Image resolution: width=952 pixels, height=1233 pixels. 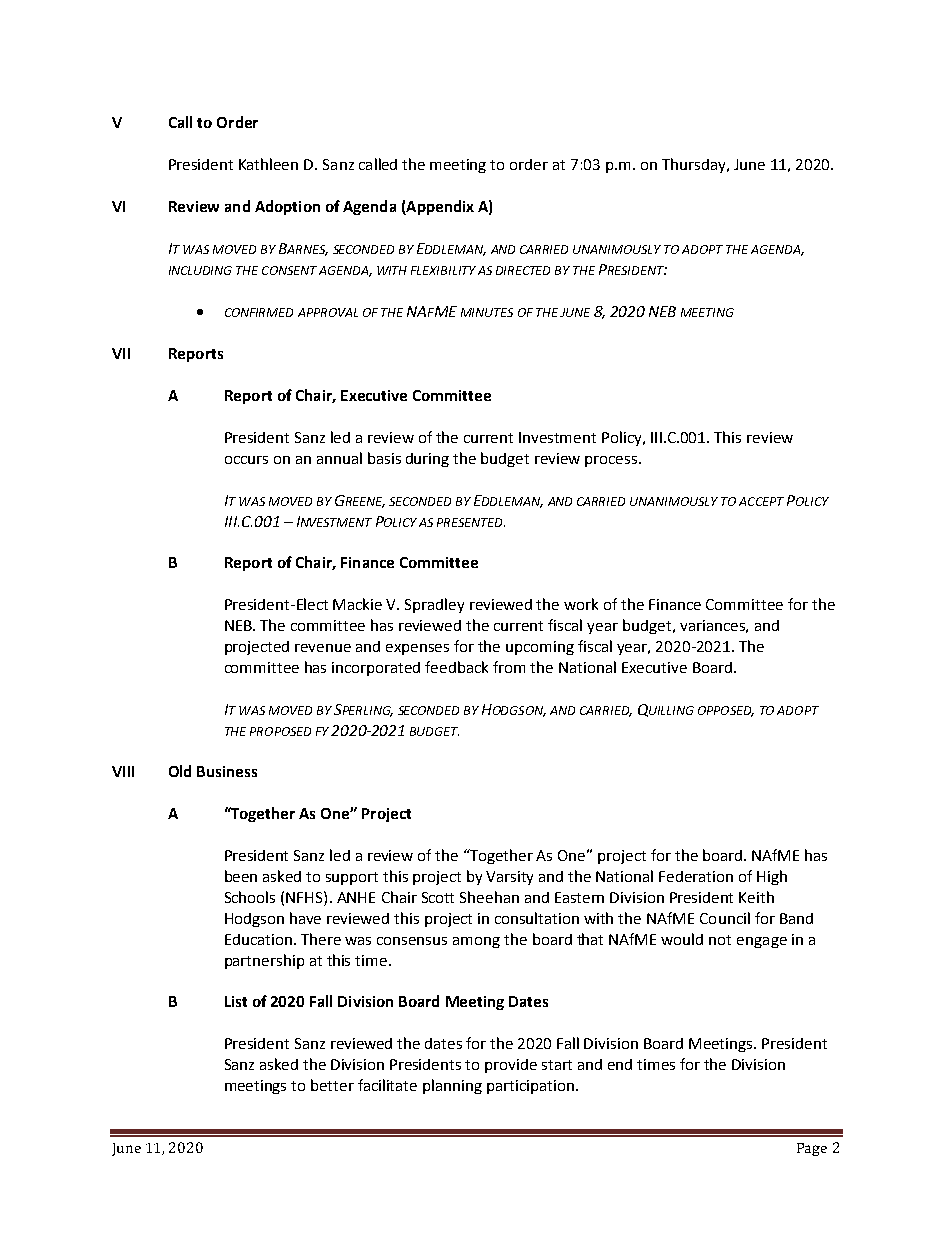 I want to click on FLEXIBILITY, so click(x=443, y=270).
